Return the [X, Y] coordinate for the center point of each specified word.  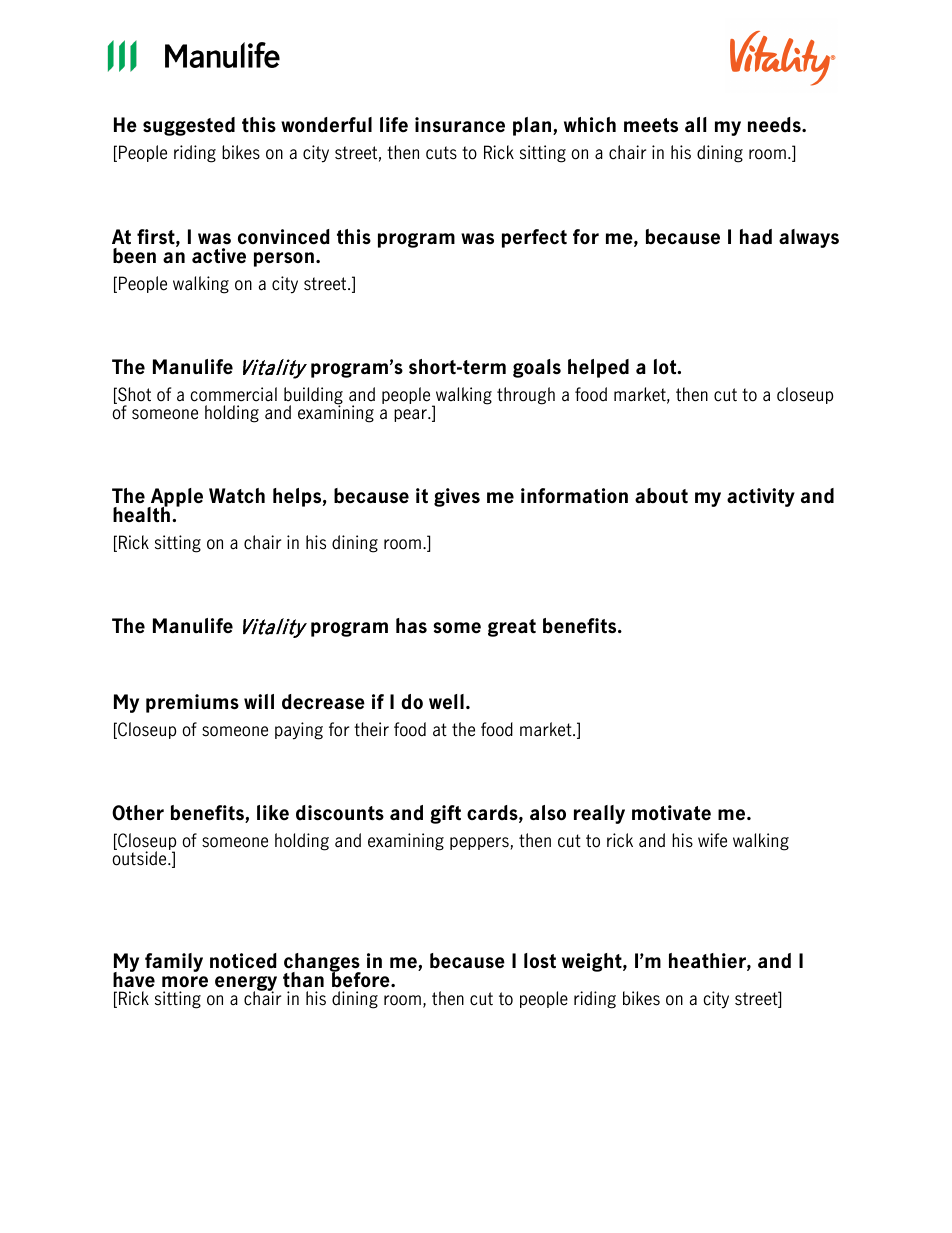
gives [457, 497]
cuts [441, 153]
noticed [243, 961]
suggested [189, 126]
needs [775, 125]
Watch [237, 496]
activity [761, 497]
